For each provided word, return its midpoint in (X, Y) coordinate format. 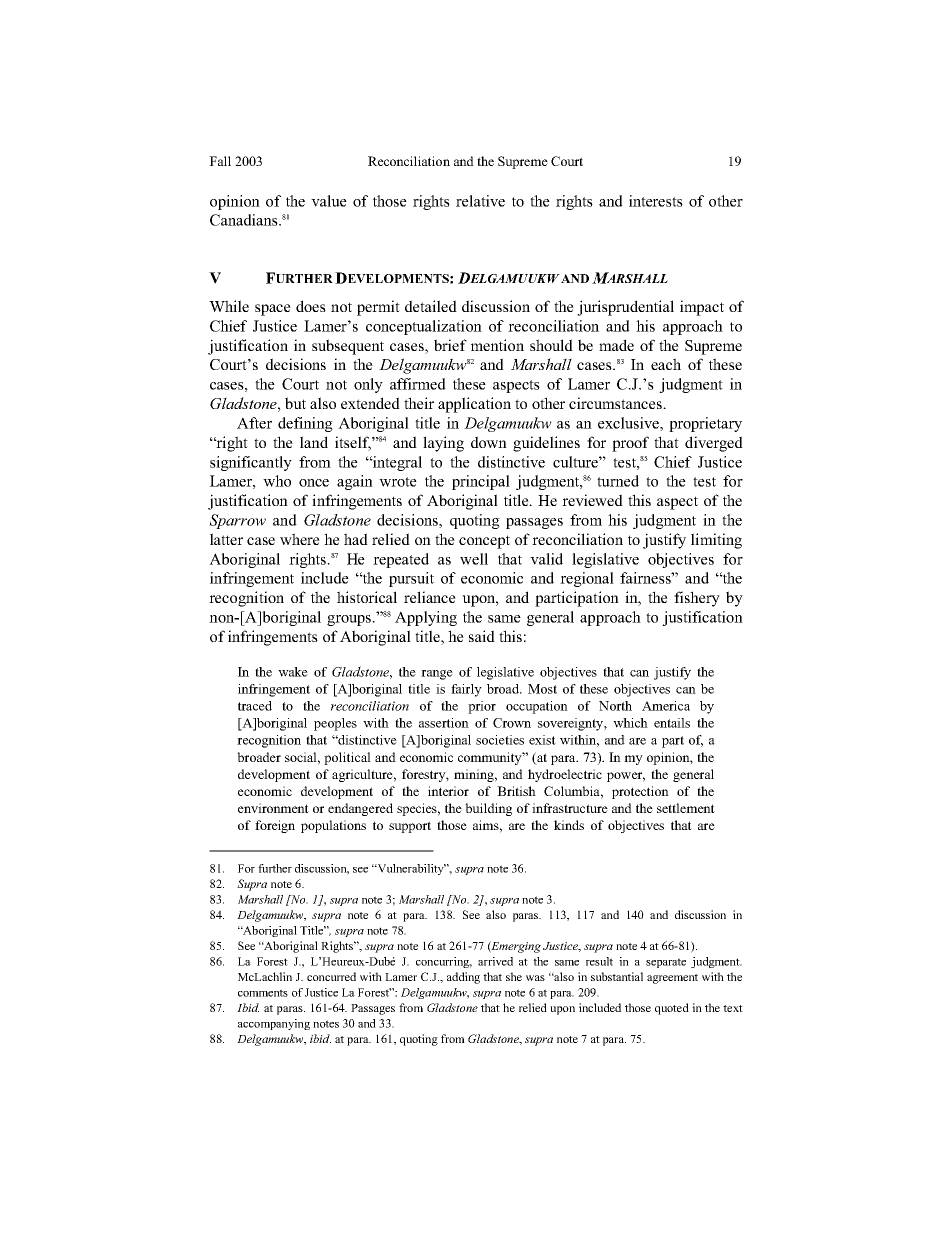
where (300, 539)
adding (463, 978)
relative (480, 201)
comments (263, 993)
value (329, 201)
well (474, 559)
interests (656, 201)
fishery (697, 599)
